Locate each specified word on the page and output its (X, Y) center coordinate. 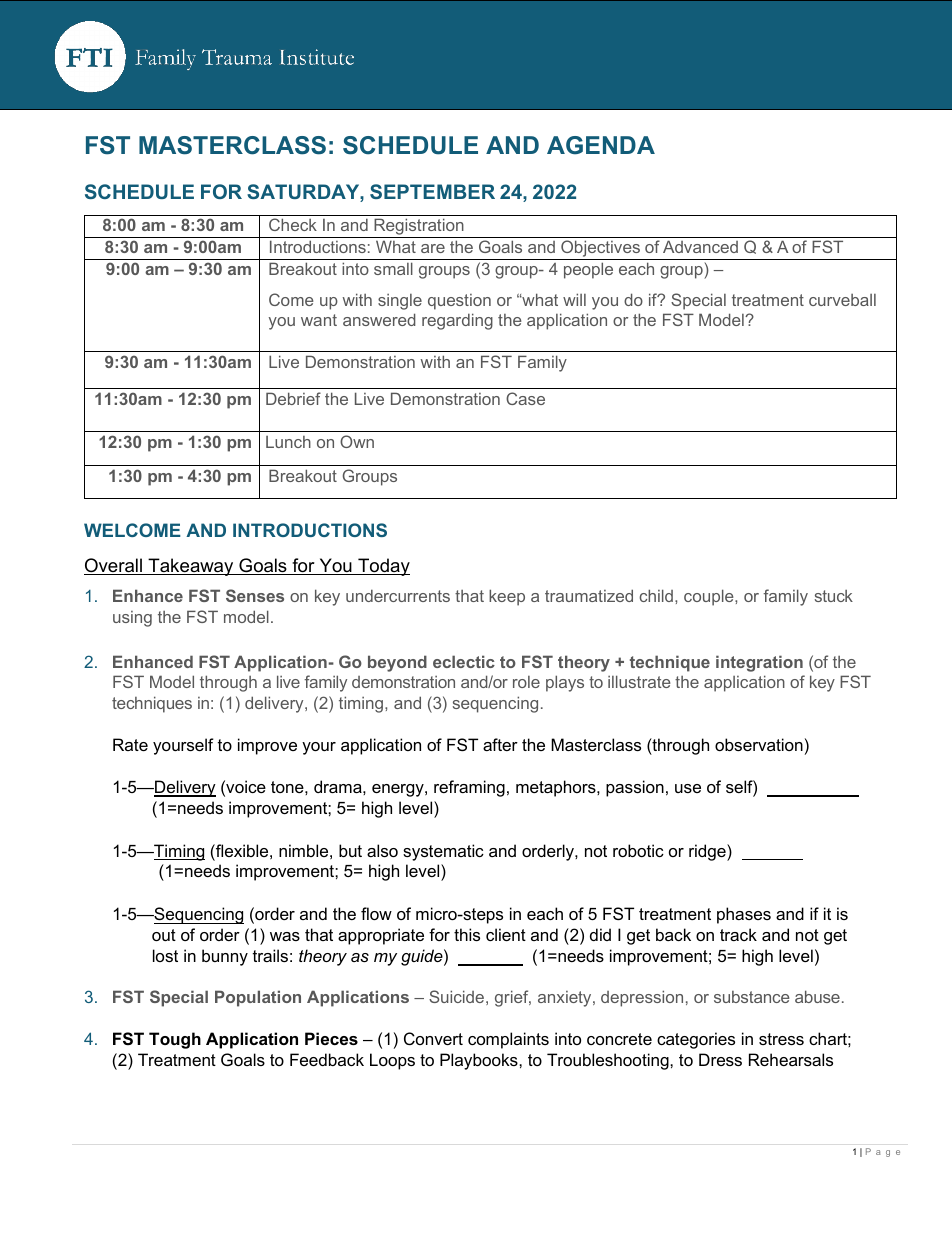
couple (710, 597)
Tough (175, 1040)
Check (293, 224)
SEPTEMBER (432, 191)
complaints (508, 1040)
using (132, 619)
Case (525, 398)
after (500, 744)
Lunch (288, 442)
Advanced (700, 246)
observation (759, 744)
